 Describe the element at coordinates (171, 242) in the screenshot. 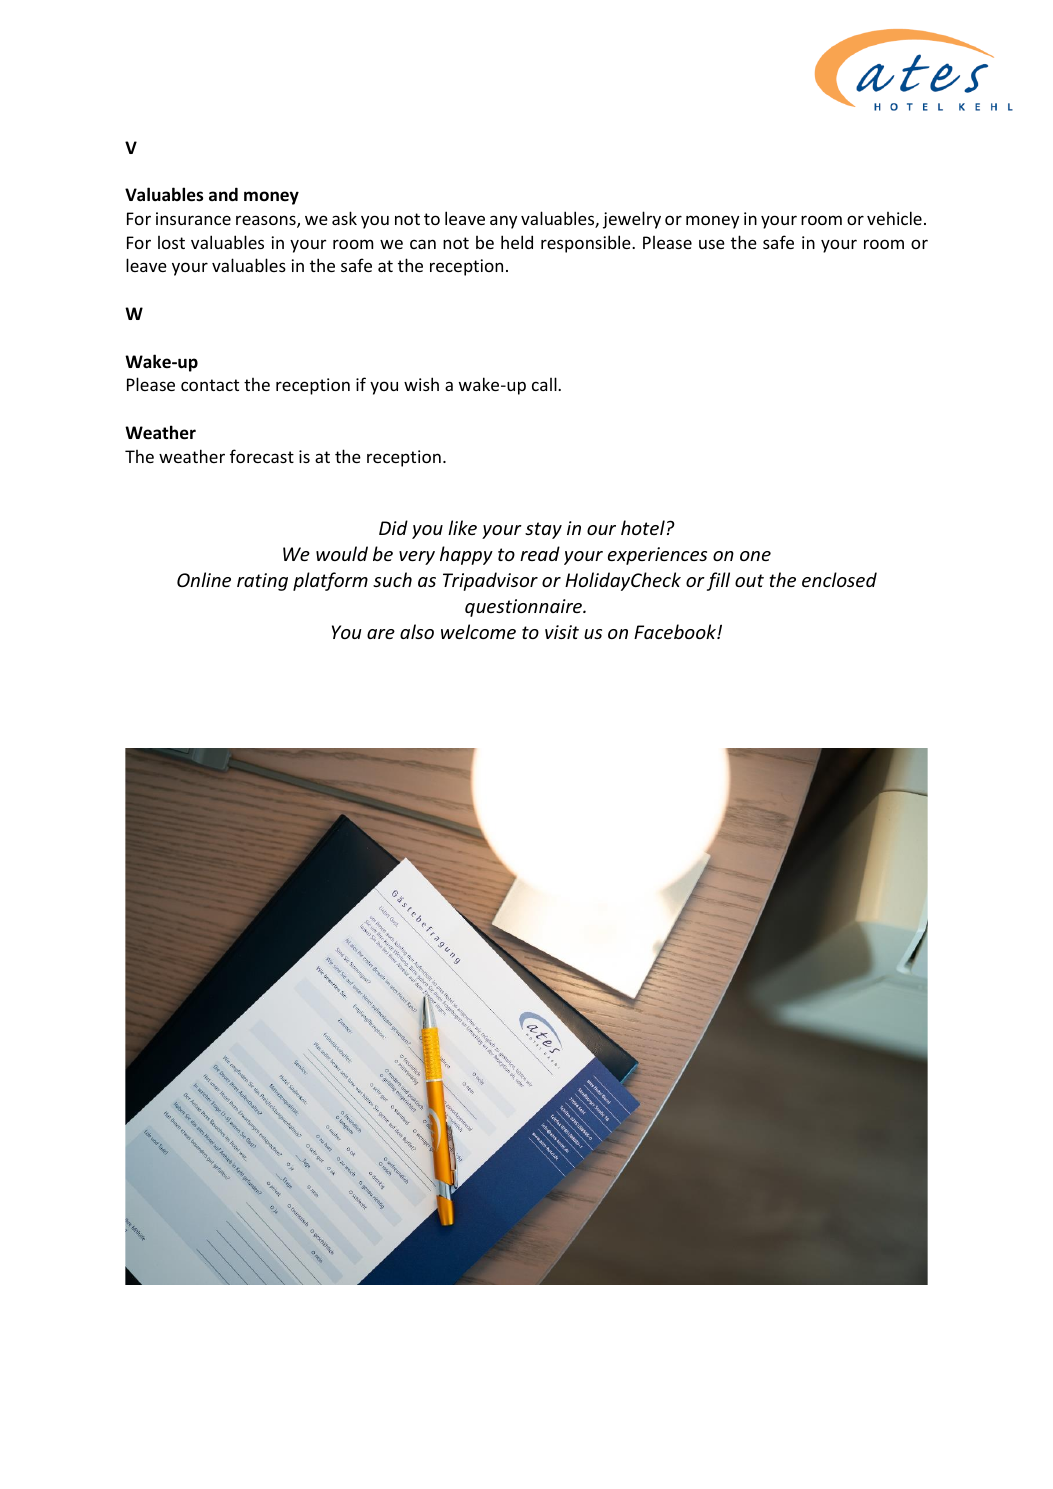

I see `lost` at that location.
